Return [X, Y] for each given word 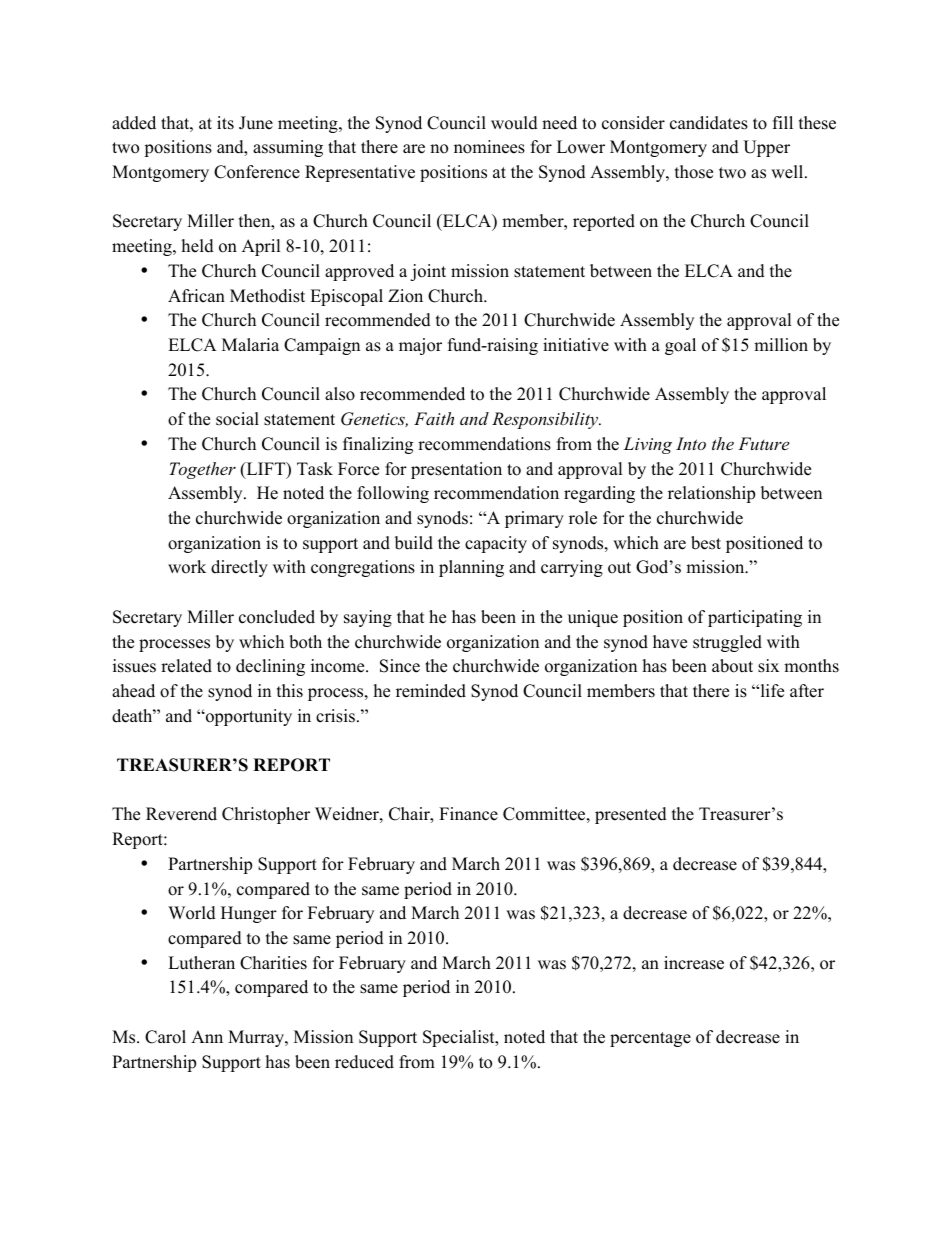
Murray [257, 1038]
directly [239, 568]
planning [471, 568]
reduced [364, 1062]
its [225, 123]
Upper [766, 148]
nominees [489, 147]
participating [755, 618]
